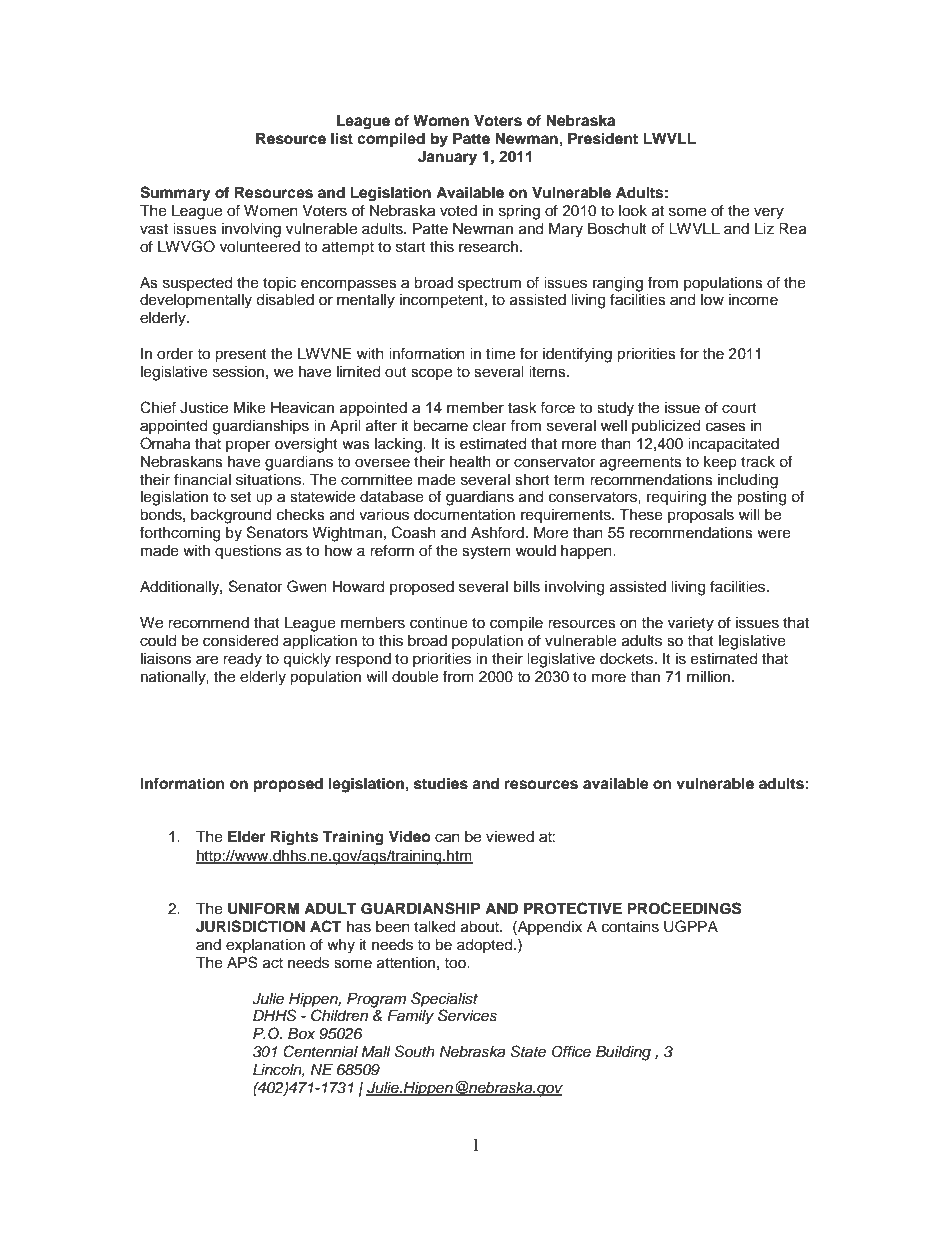 The image size is (952, 1233). Describe the element at coordinates (691, 624) in the document. I see `variety` at that location.
